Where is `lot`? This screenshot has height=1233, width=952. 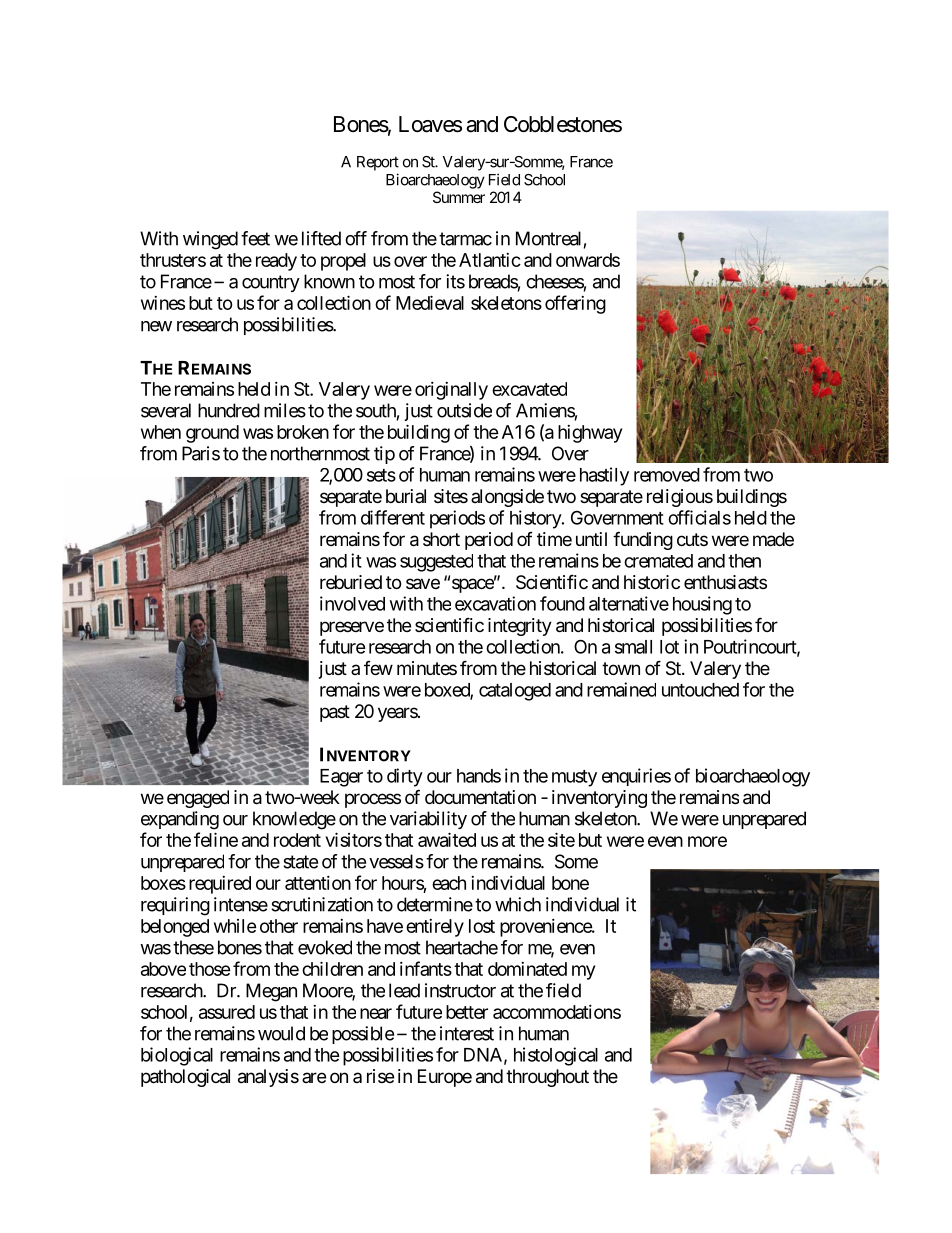 lot is located at coordinates (669, 647).
